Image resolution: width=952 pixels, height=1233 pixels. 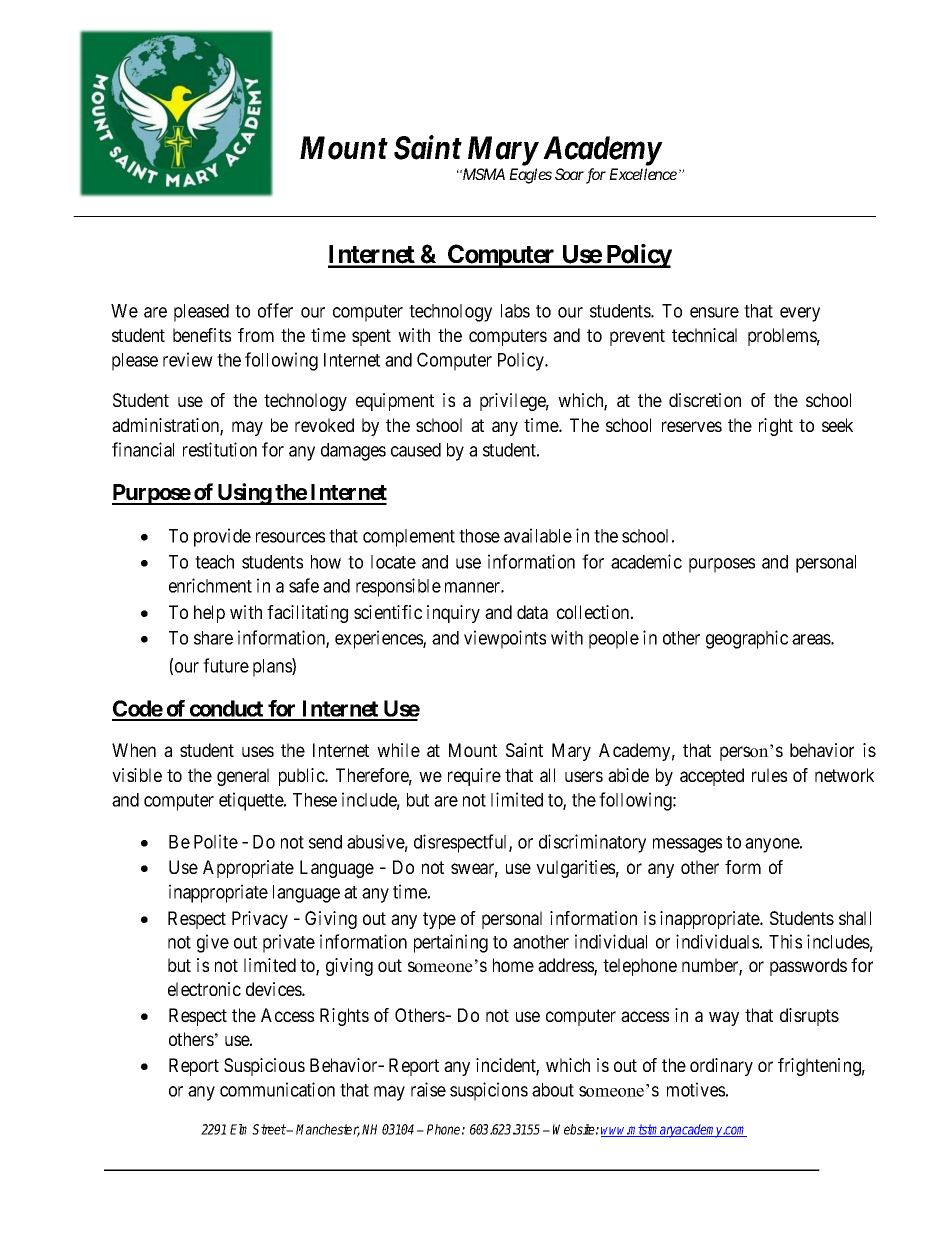 I want to click on communication, so click(x=277, y=1089).
